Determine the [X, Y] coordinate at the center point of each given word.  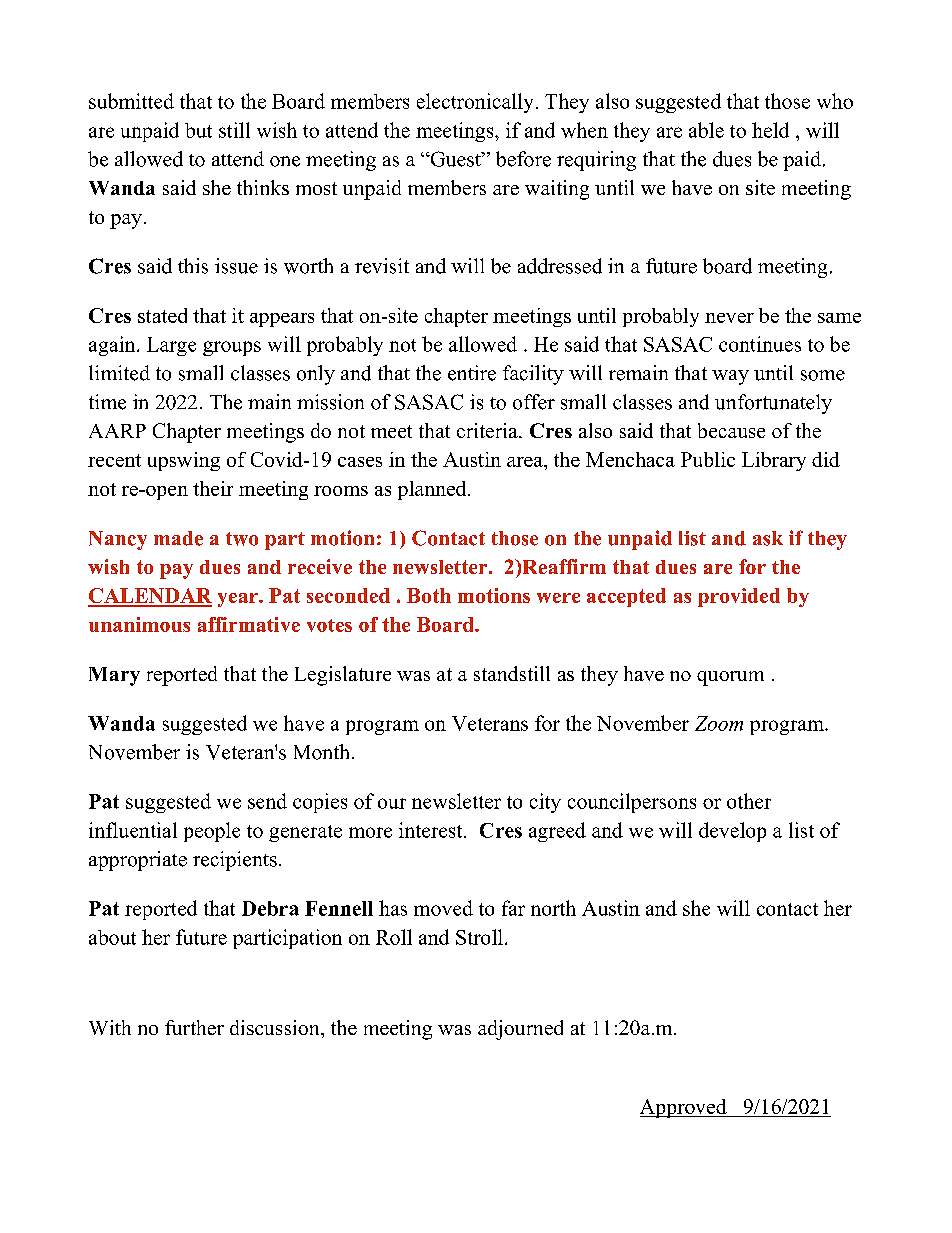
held [770, 130]
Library [774, 461]
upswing [184, 461]
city [545, 803]
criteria [488, 430]
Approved [684, 1108]
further [194, 1027]
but [198, 130]
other [749, 801]
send [267, 801]
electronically [475, 103]
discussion [276, 1027]
